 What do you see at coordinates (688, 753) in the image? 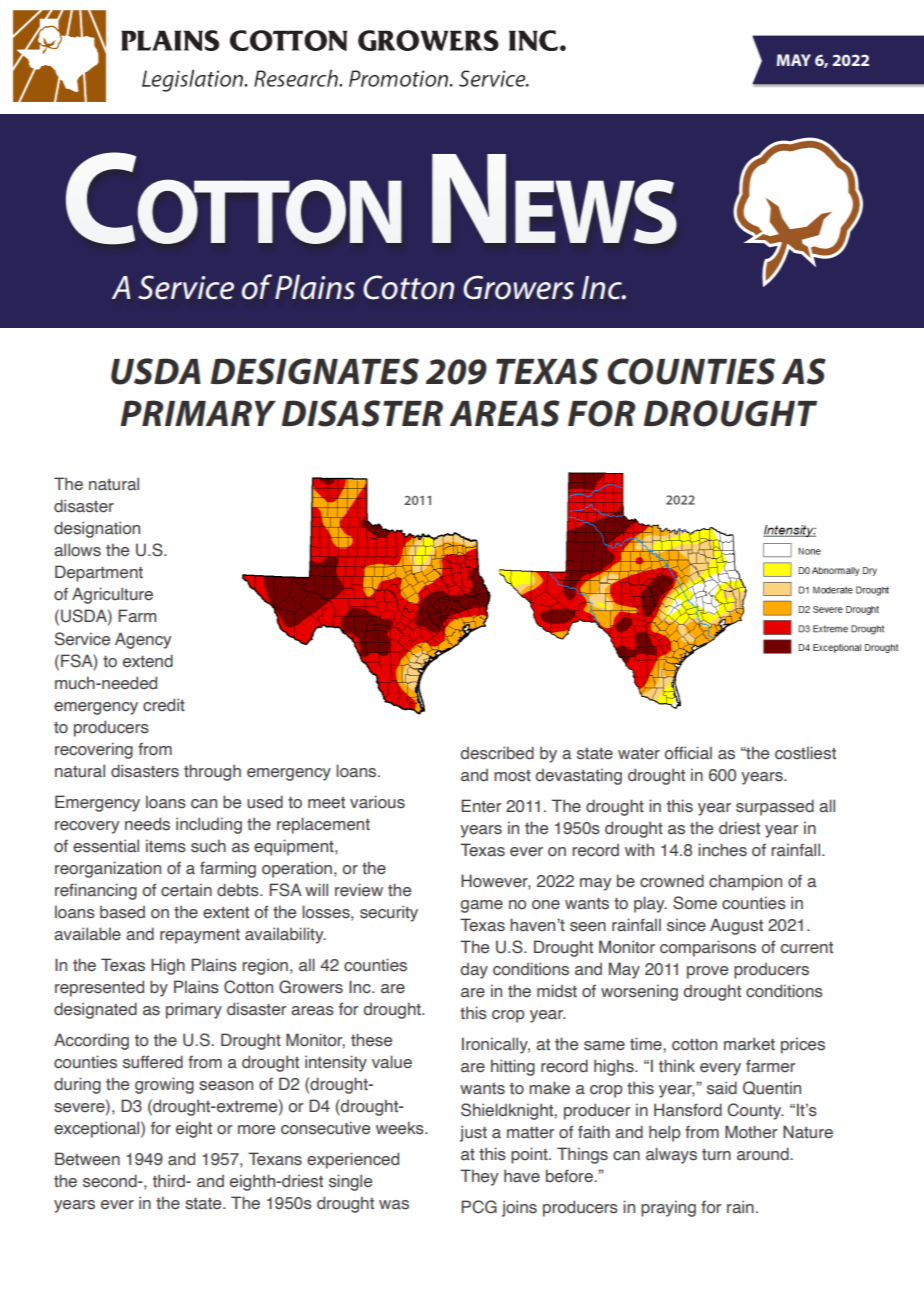
I see `official` at bounding box center [688, 753].
